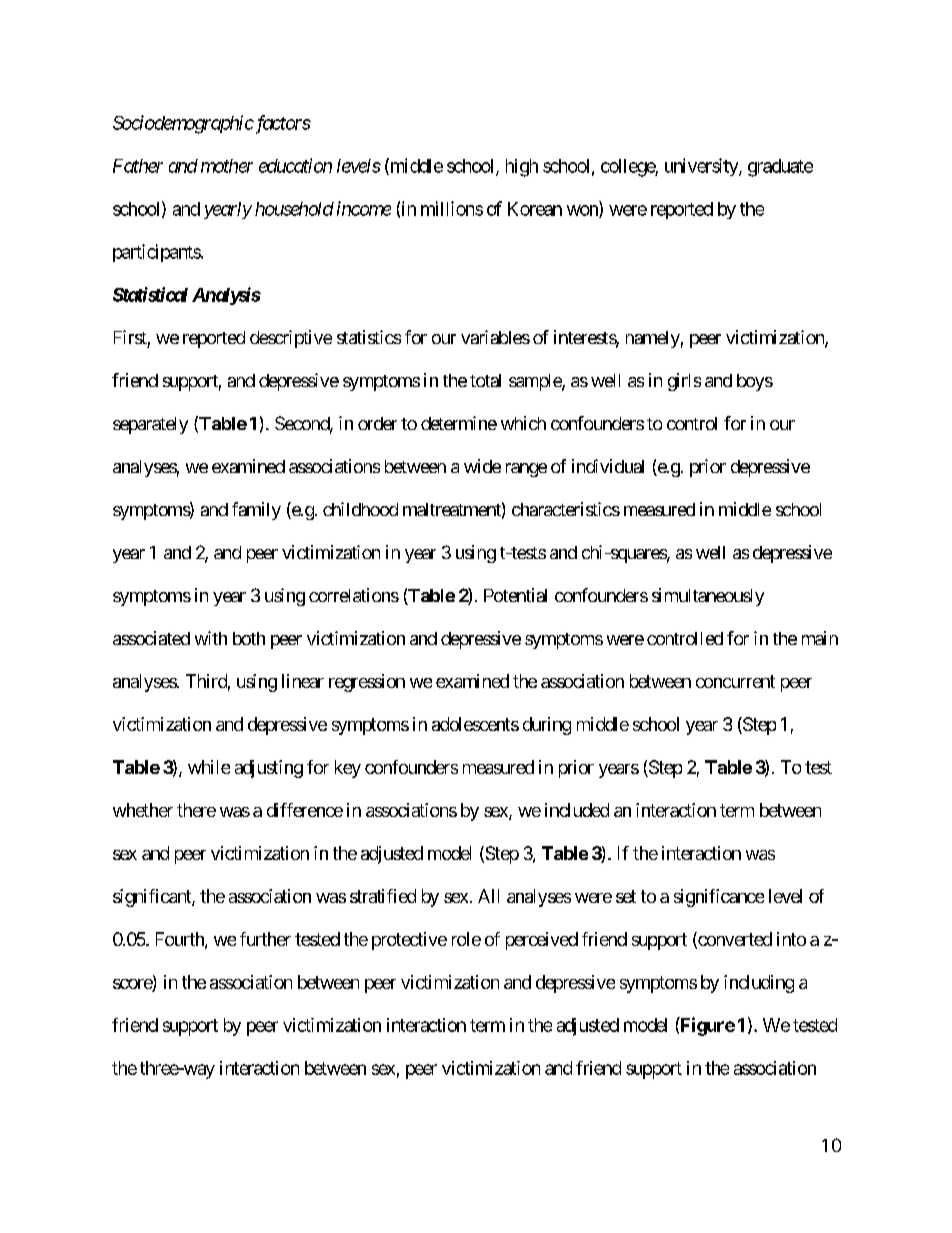 This screenshot has width=952, height=1233. What do you see at coordinates (495, 337) in the screenshot?
I see `variables` at bounding box center [495, 337].
